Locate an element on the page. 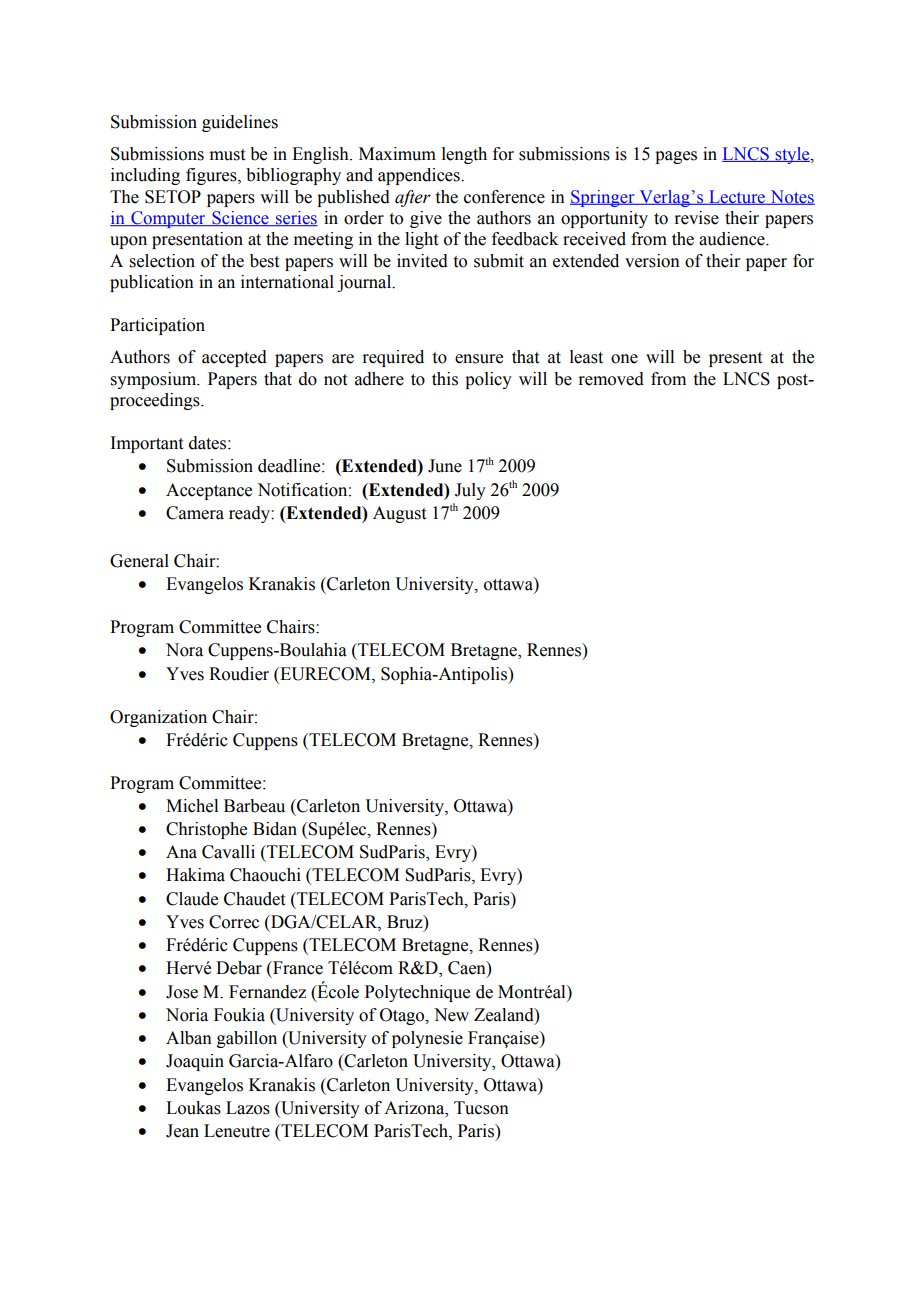 The image size is (924, 1308). Nora is located at coordinates (184, 650).
